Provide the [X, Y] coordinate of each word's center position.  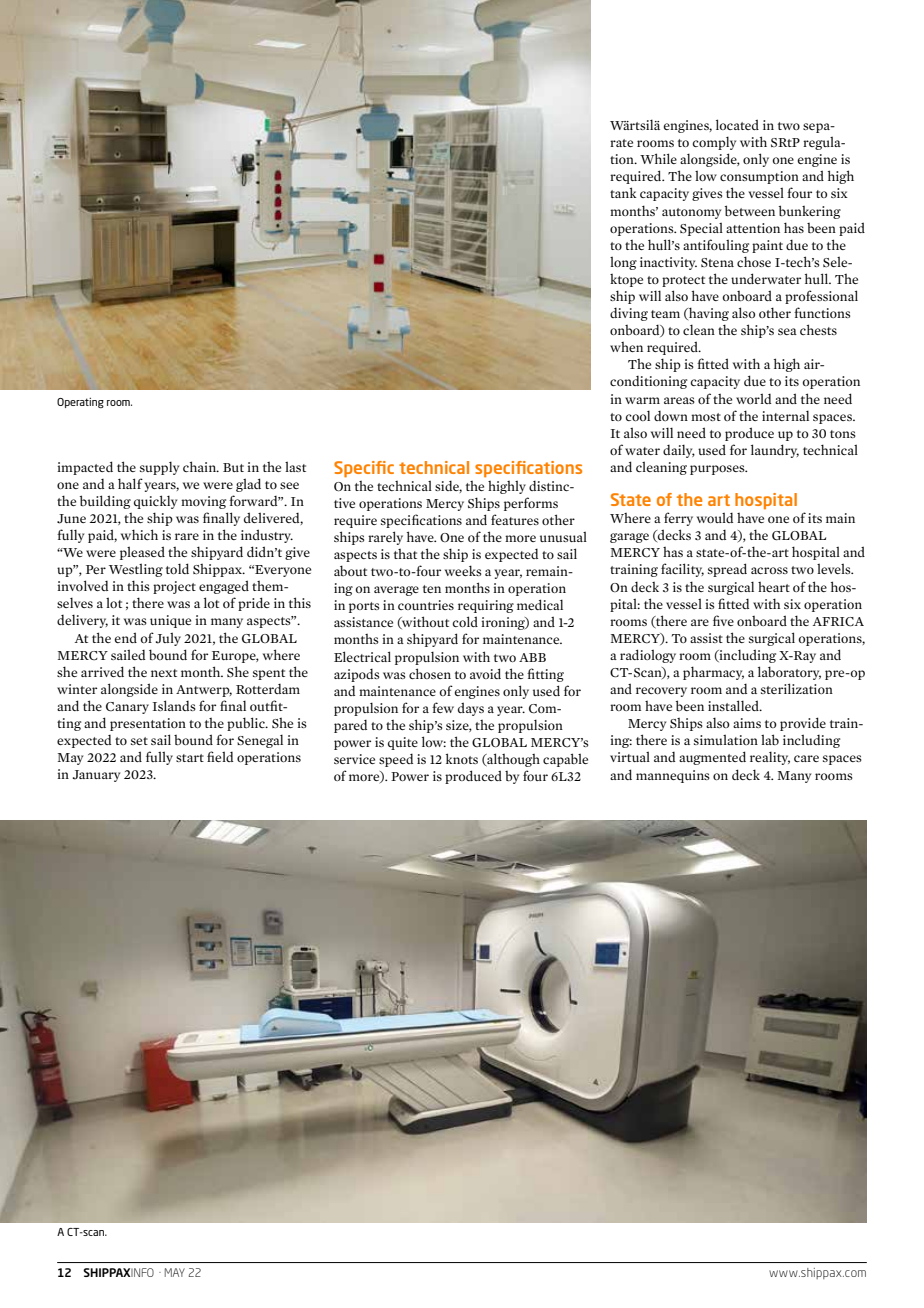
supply [159, 468]
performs [531, 504]
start [190, 758]
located [737, 124]
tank [623, 192]
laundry [775, 451]
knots [462, 758]
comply [714, 143]
